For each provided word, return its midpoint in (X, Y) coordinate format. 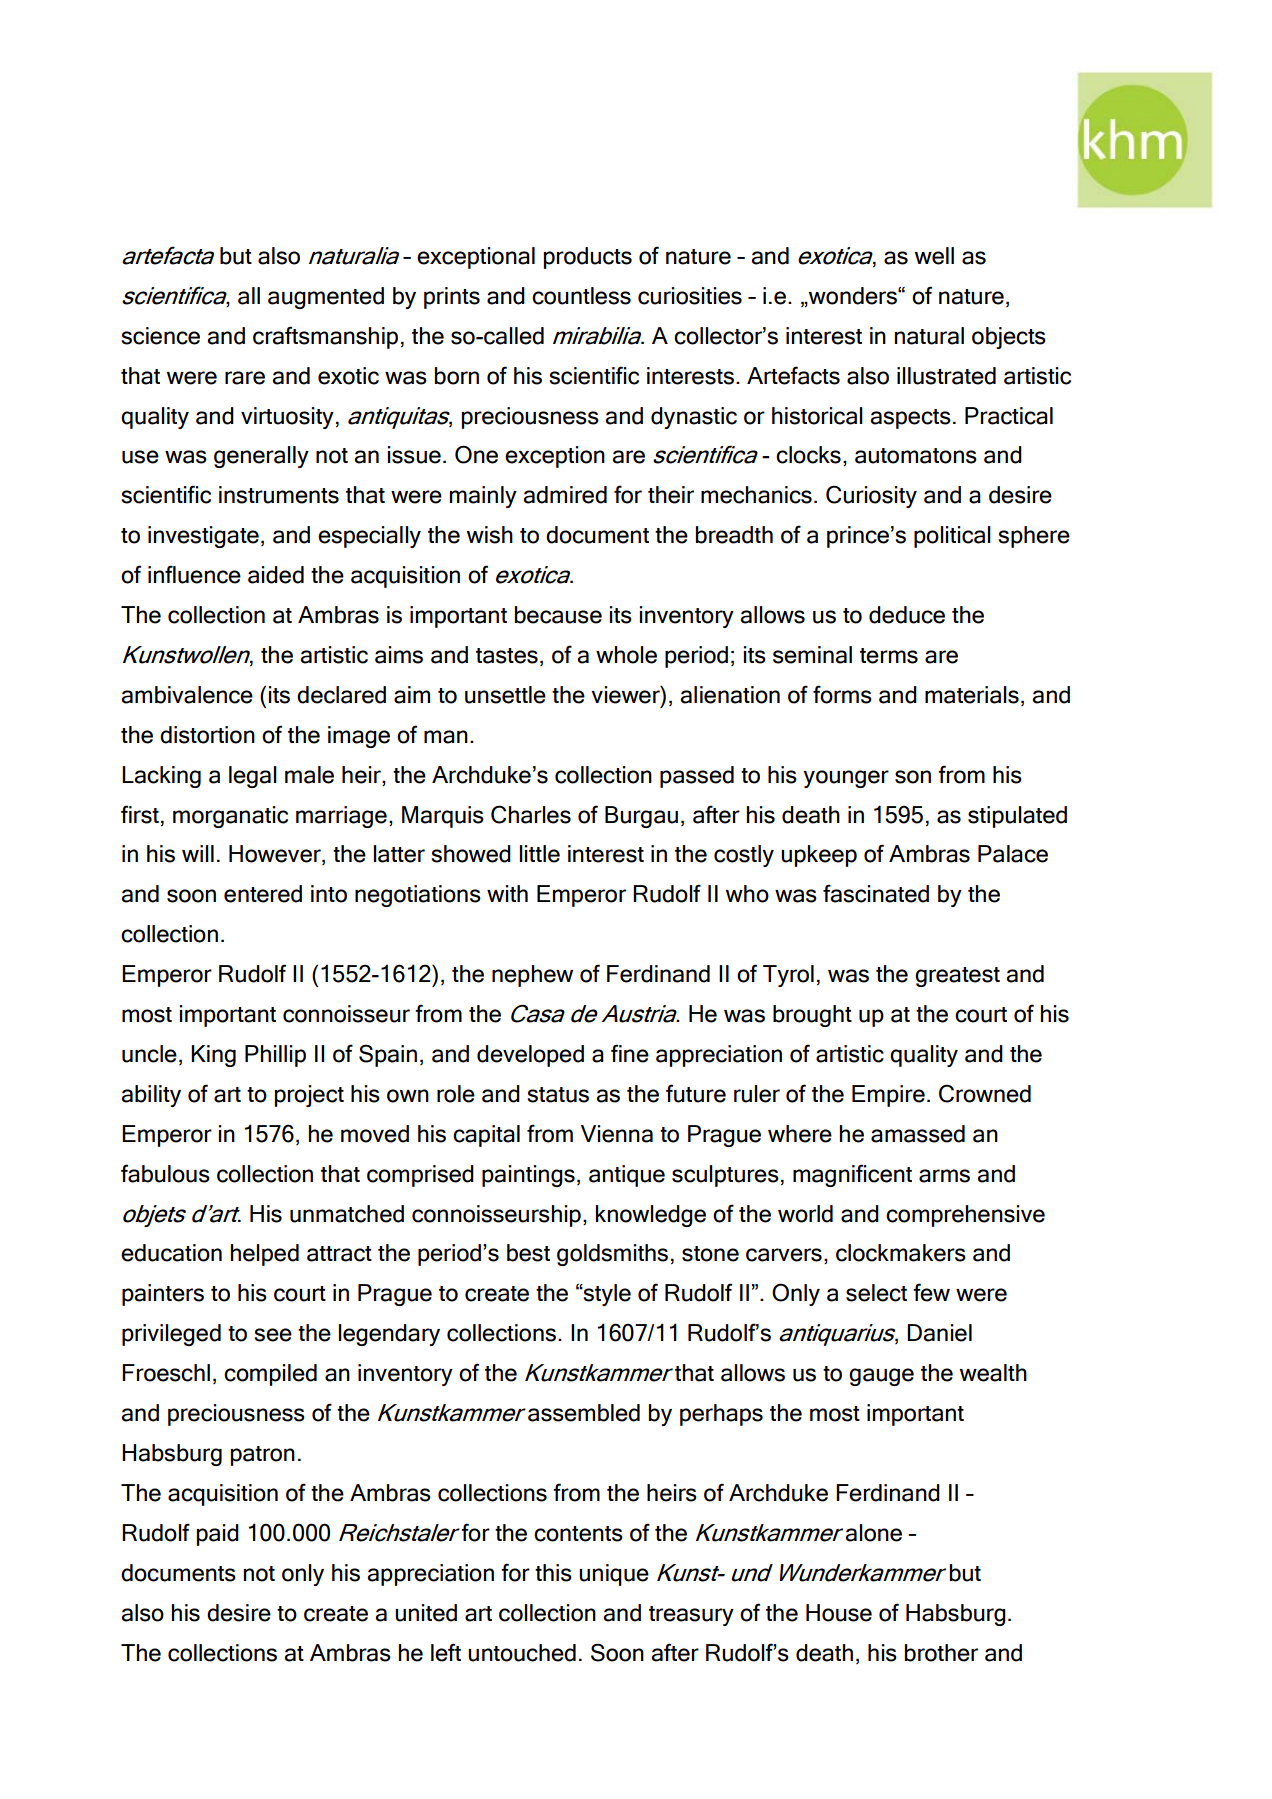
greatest (957, 977)
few (931, 1292)
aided (276, 575)
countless (581, 296)
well (934, 256)
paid (218, 1535)
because (558, 615)
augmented (326, 298)
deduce (907, 615)
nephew (532, 976)
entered (263, 894)
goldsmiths (612, 1255)
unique (614, 1575)
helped (265, 1255)
